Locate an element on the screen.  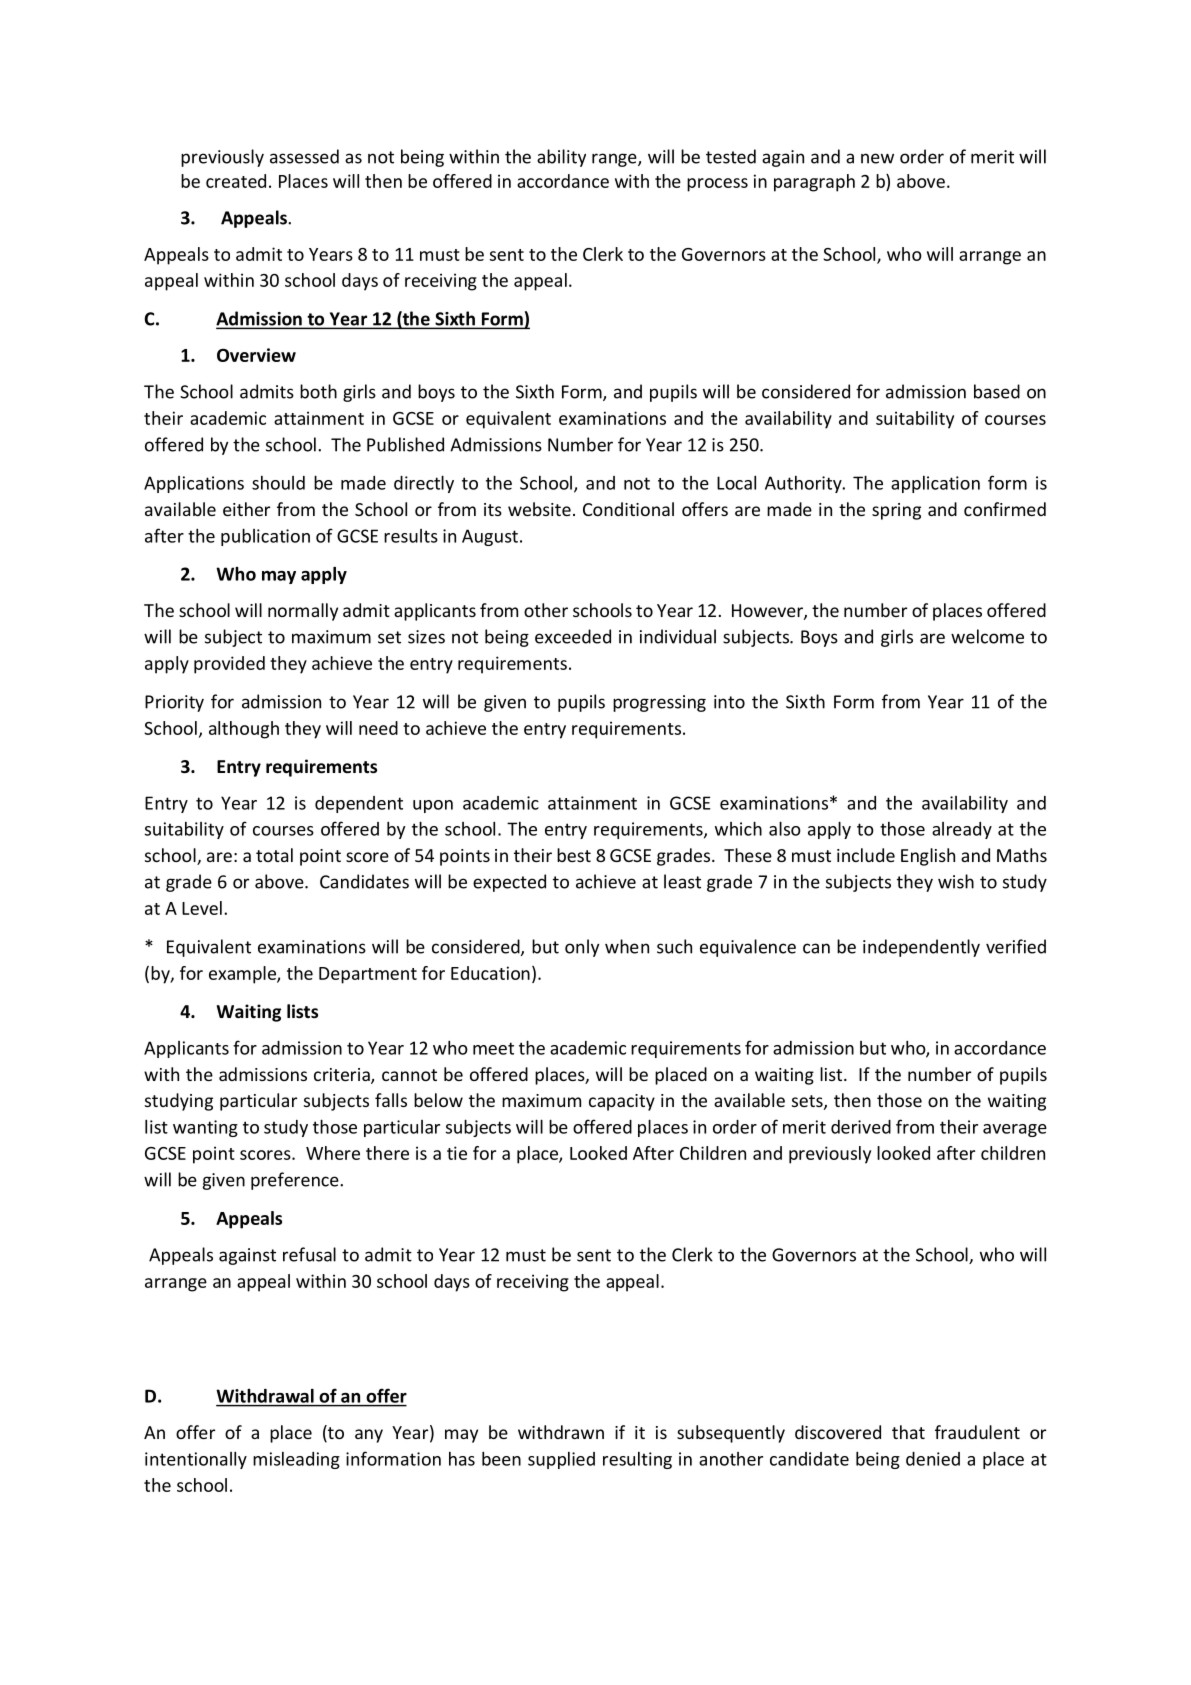
misleading is located at coordinates (296, 1460).
